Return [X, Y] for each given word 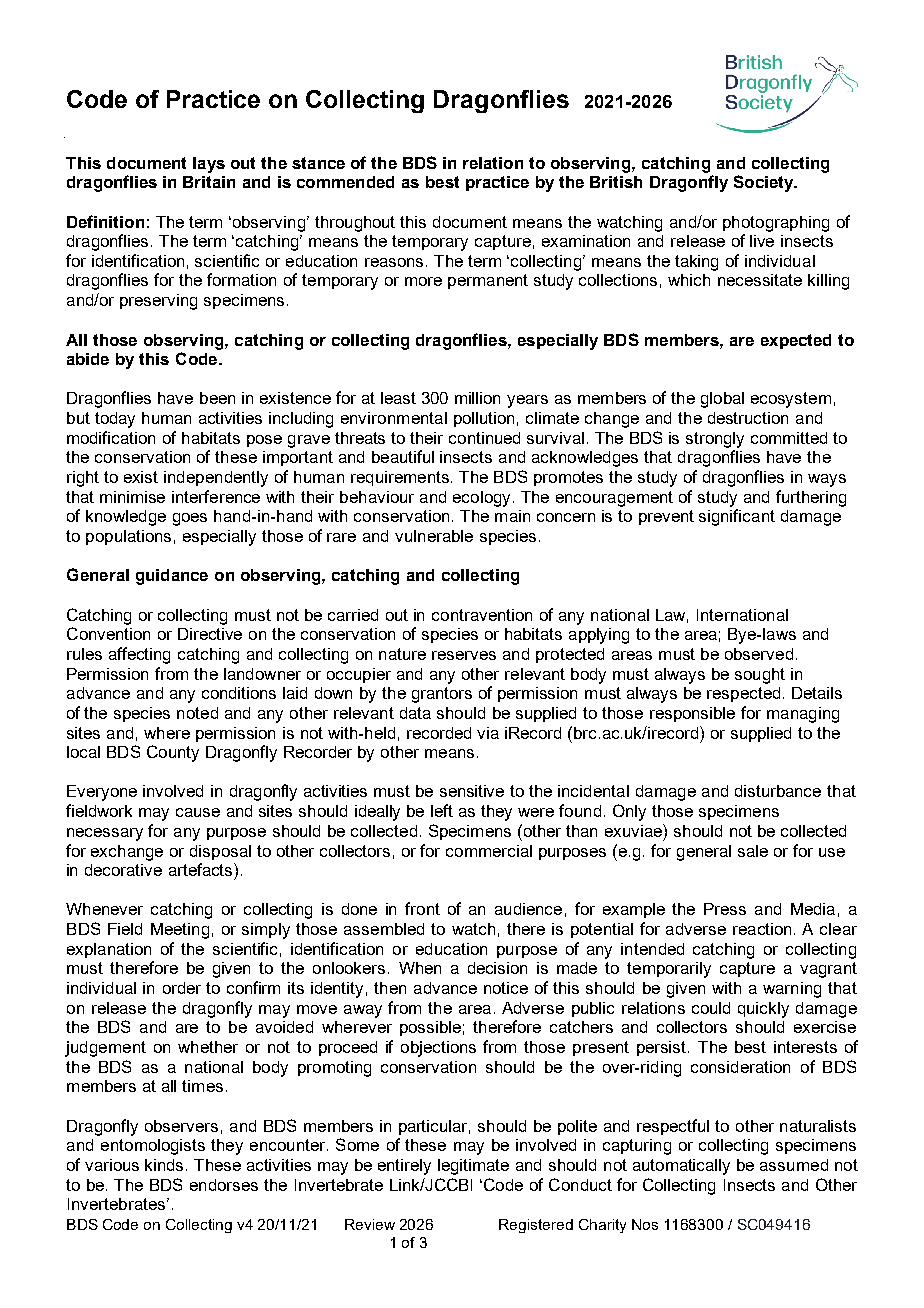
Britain [209, 182]
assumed [794, 1165]
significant [737, 517]
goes [190, 519]
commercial [489, 851]
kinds [166, 1165]
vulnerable [434, 536]
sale [753, 851]
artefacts [202, 869]
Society [765, 183]
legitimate [473, 1167]
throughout [355, 224]
